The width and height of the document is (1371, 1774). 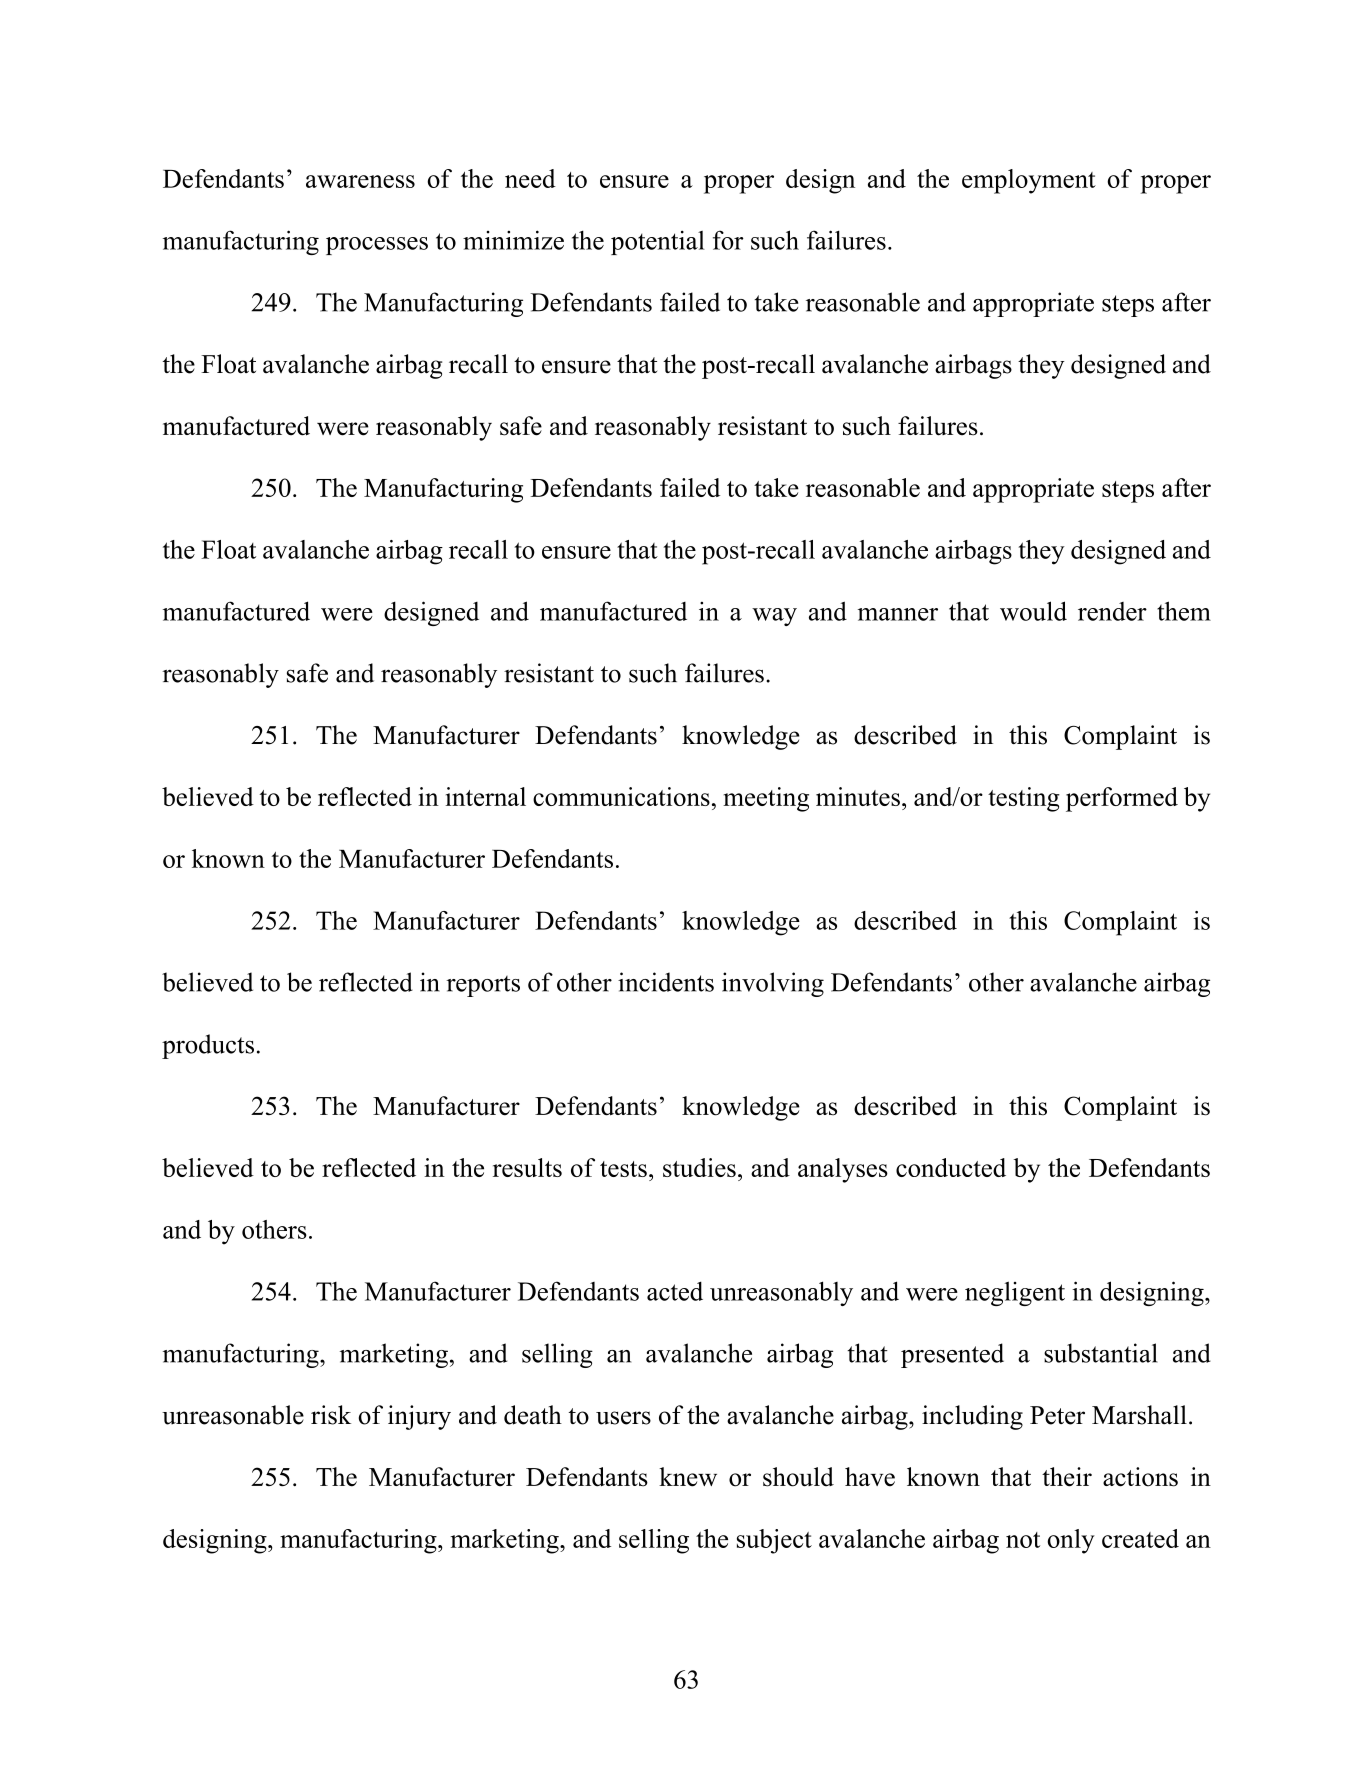 What do you see at coordinates (377, 246) in the document?
I see `processes` at bounding box center [377, 246].
